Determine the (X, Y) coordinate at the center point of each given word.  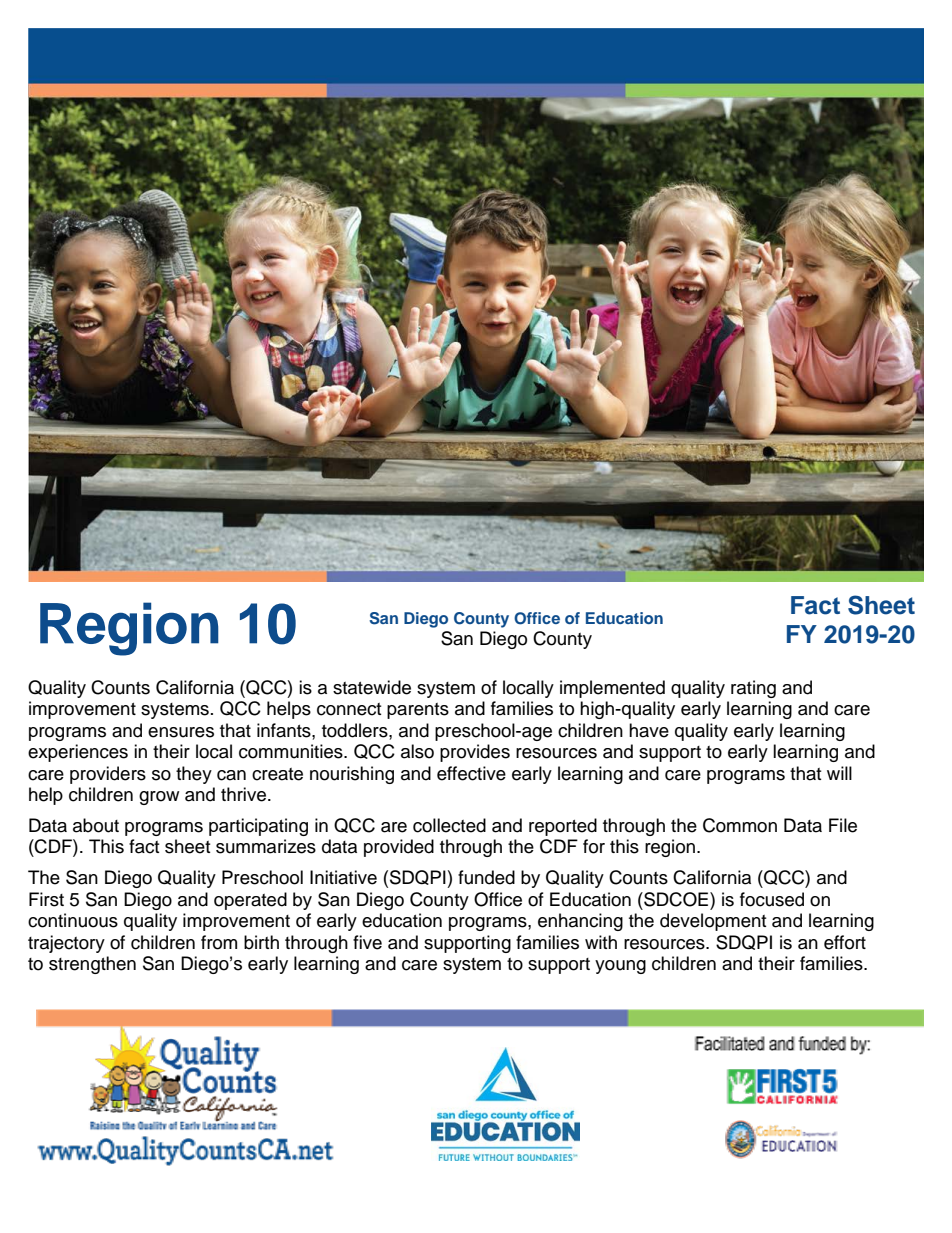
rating (753, 689)
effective (471, 773)
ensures (181, 732)
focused (772, 899)
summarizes (266, 846)
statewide (372, 687)
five (367, 942)
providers (108, 775)
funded (486, 877)
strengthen (92, 965)
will (839, 773)
